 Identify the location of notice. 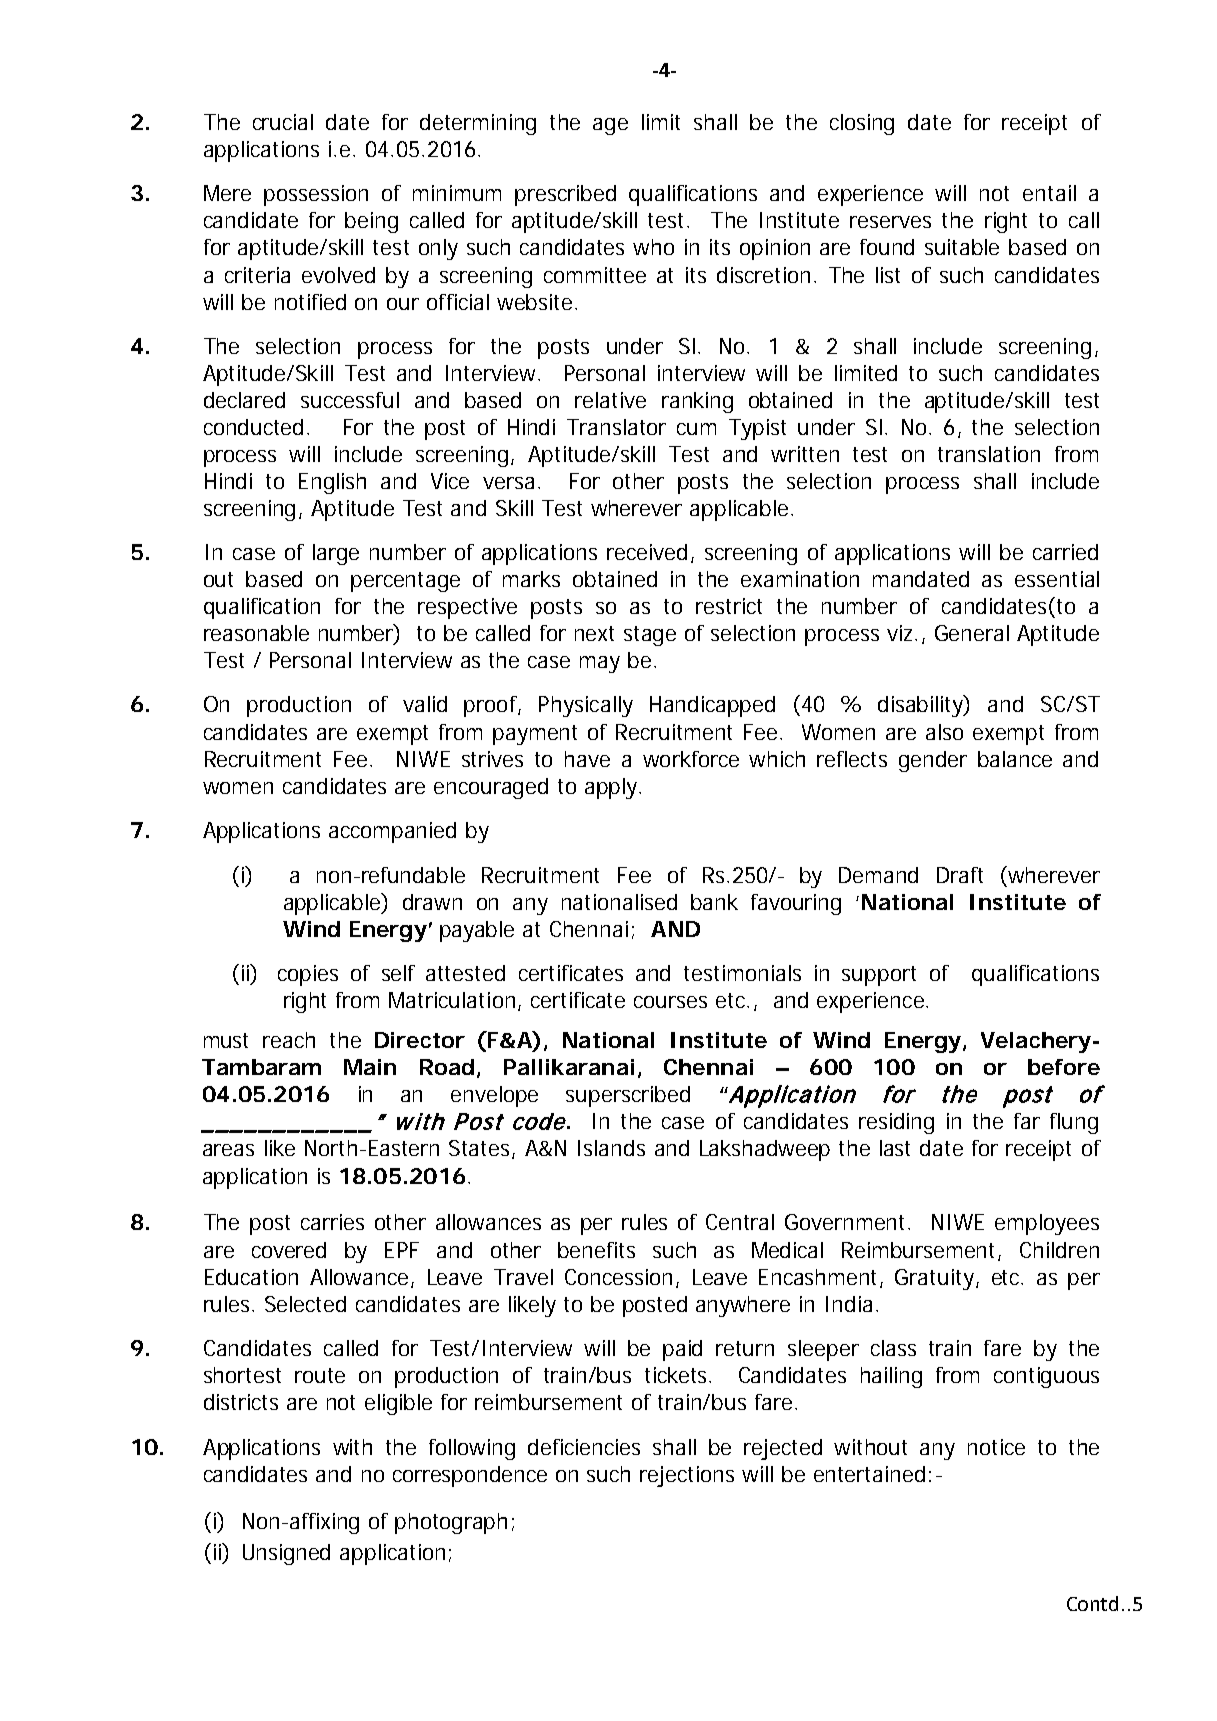
(996, 1447).
